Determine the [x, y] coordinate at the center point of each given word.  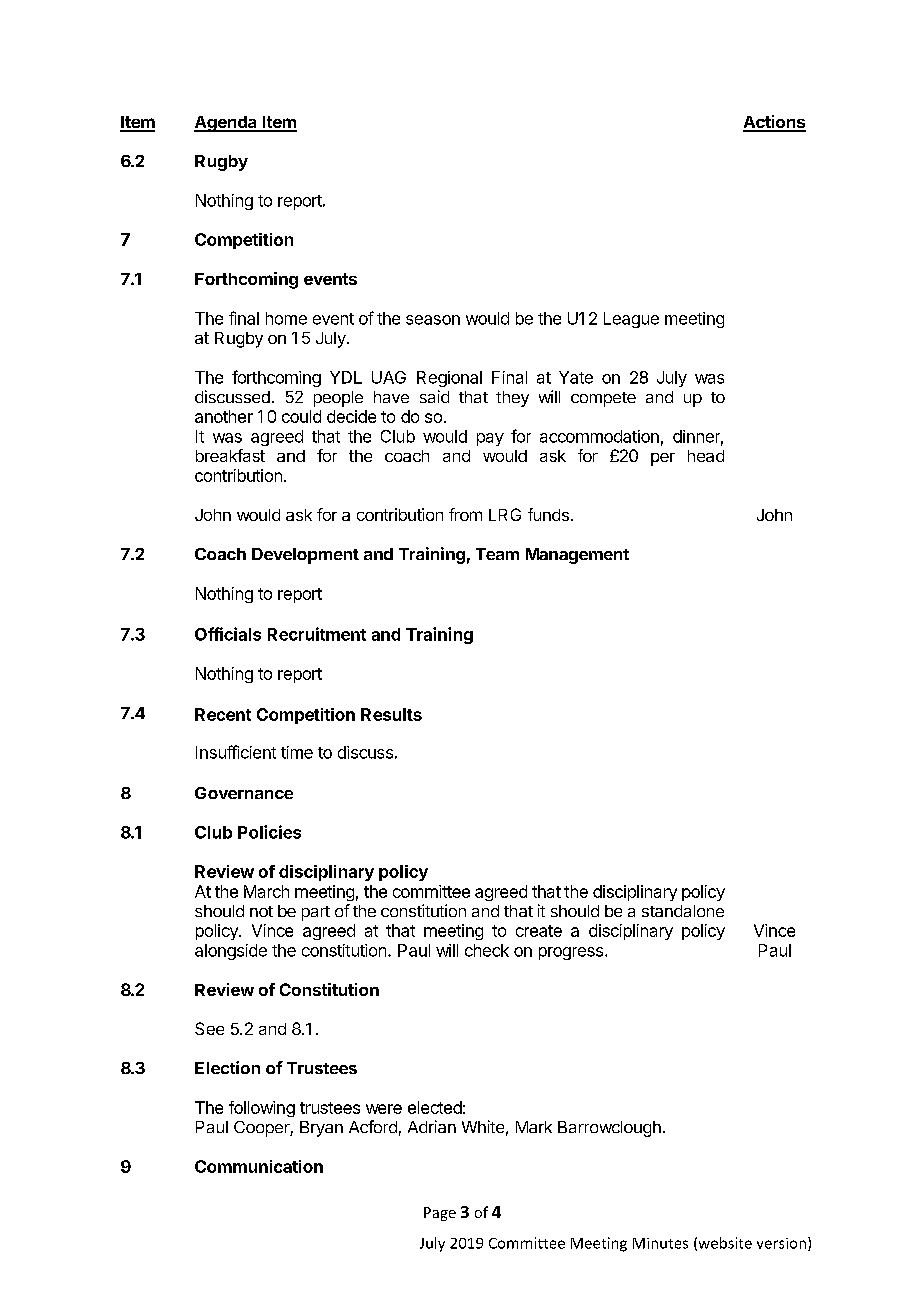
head [706, 456]
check [487, 950]
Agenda [226, 124]
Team [497, 554]
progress [572, 953]
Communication [259, 1166]
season [433, 320]
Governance [244, 793]
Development [305, 556]
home [286, 318]
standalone [683, 911]
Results [391, 714]
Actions [774, 123]
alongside [231, 952]
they [512, 399]
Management [577, 556]
